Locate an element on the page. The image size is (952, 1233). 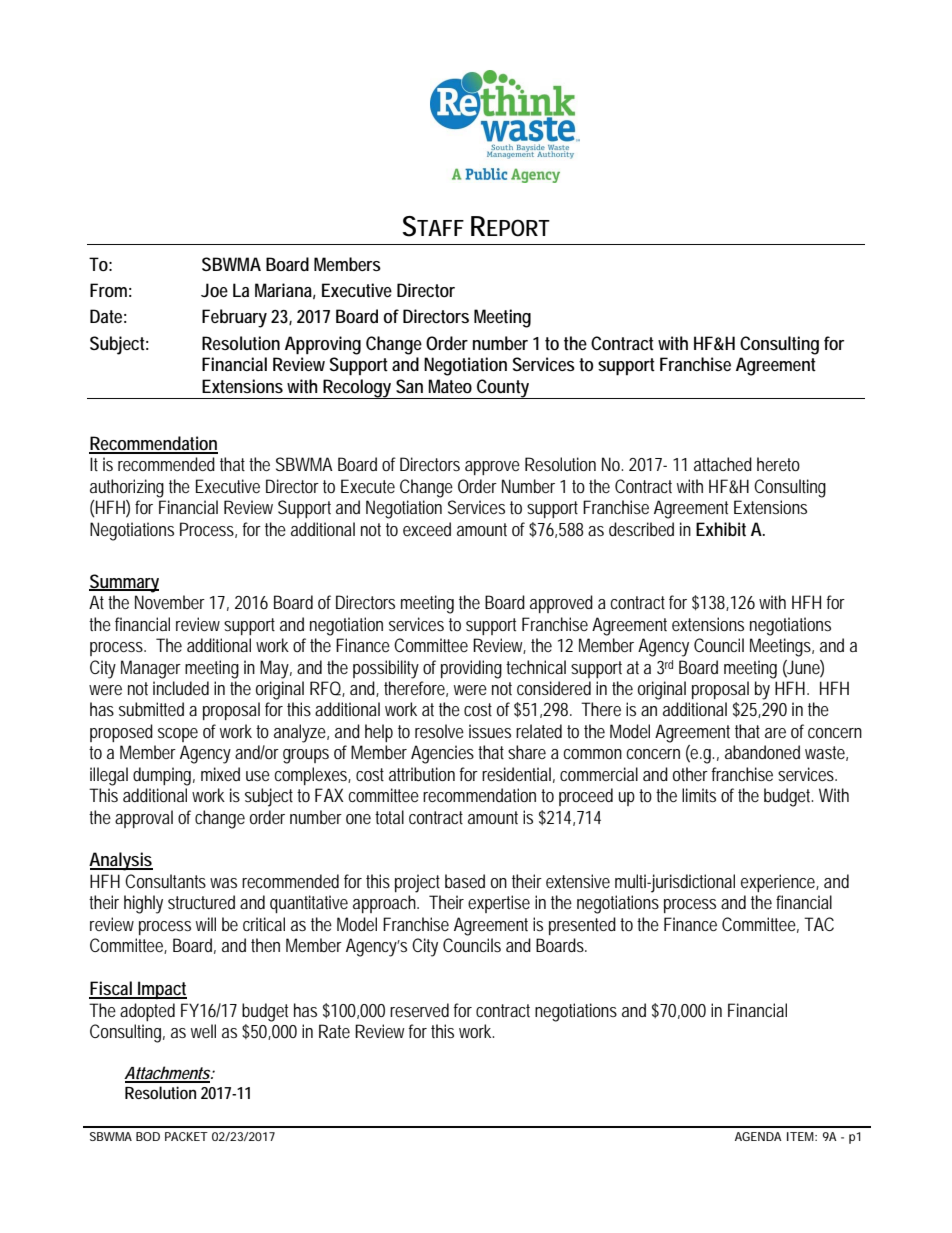
reserved is located at coordinates (419, 1010).
